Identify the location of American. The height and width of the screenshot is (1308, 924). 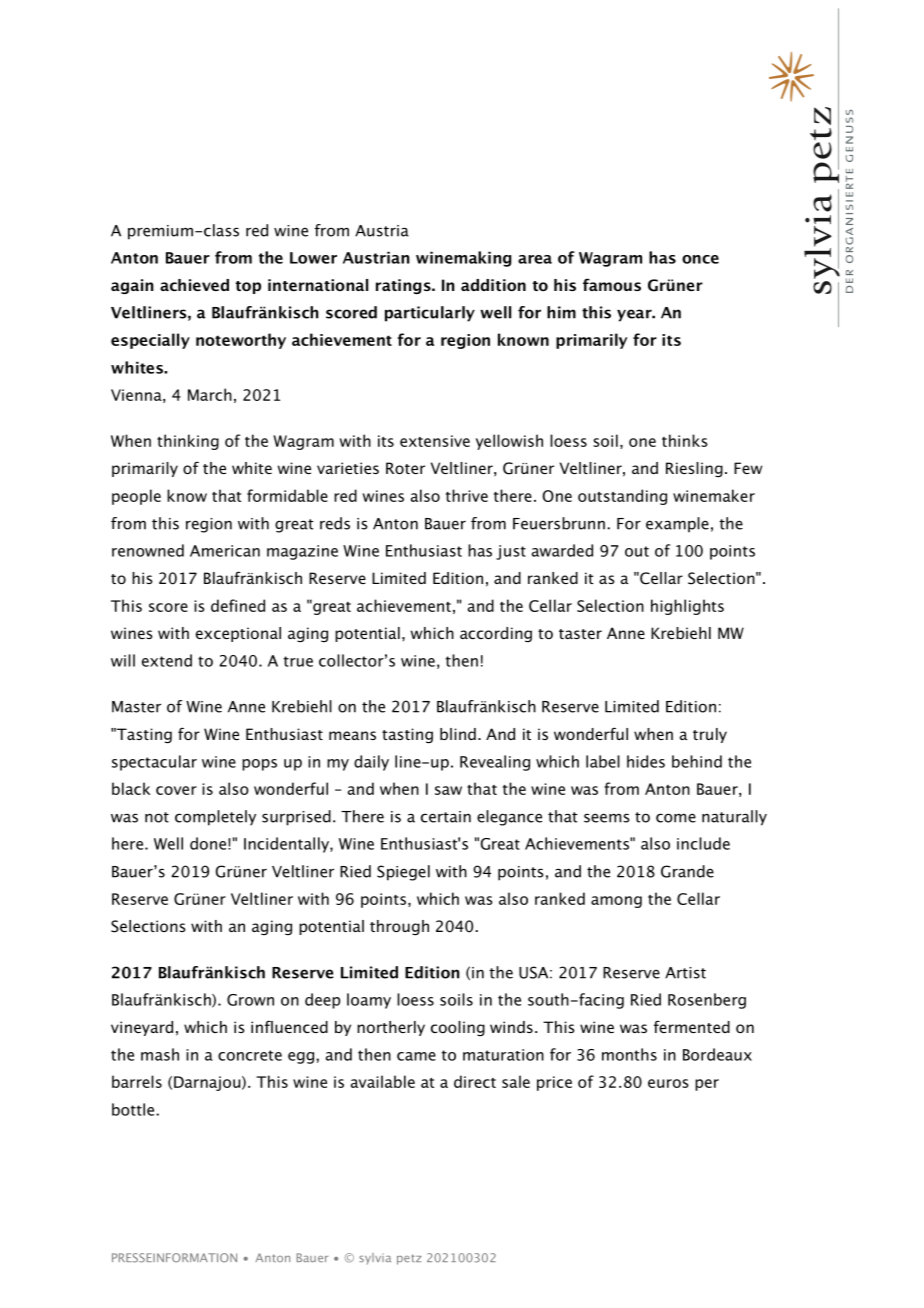
(225, 551).
